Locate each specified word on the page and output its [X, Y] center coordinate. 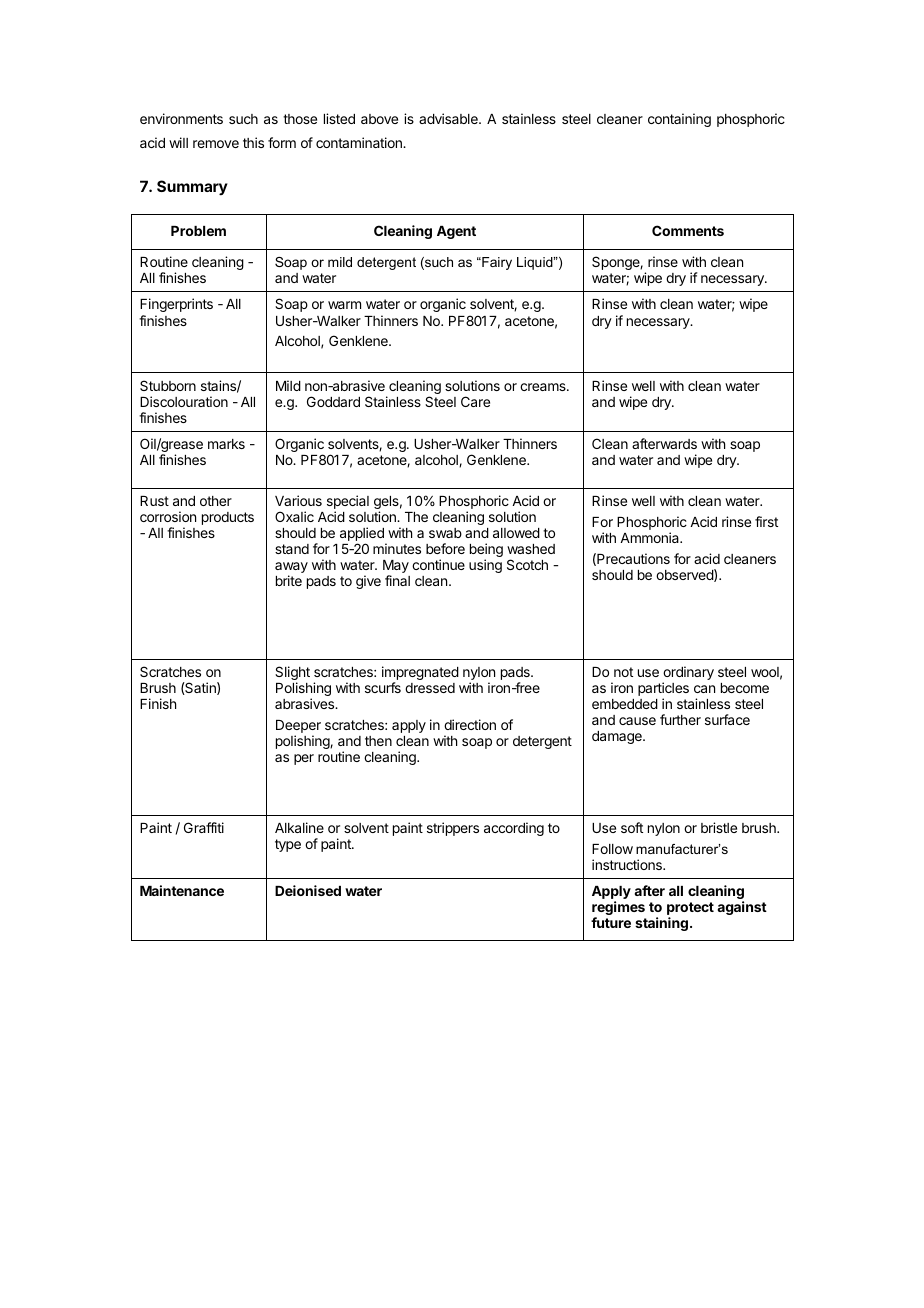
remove [216, 144]
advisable [449, 118]
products [228, 518]
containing [679, 120]
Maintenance [182, 890]
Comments [688, 230]
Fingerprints [176, 305]
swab [445, 533]
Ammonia [651, 537]
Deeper [298, 728]
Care [475, 401]
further [680, 719]
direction [470, 724]
